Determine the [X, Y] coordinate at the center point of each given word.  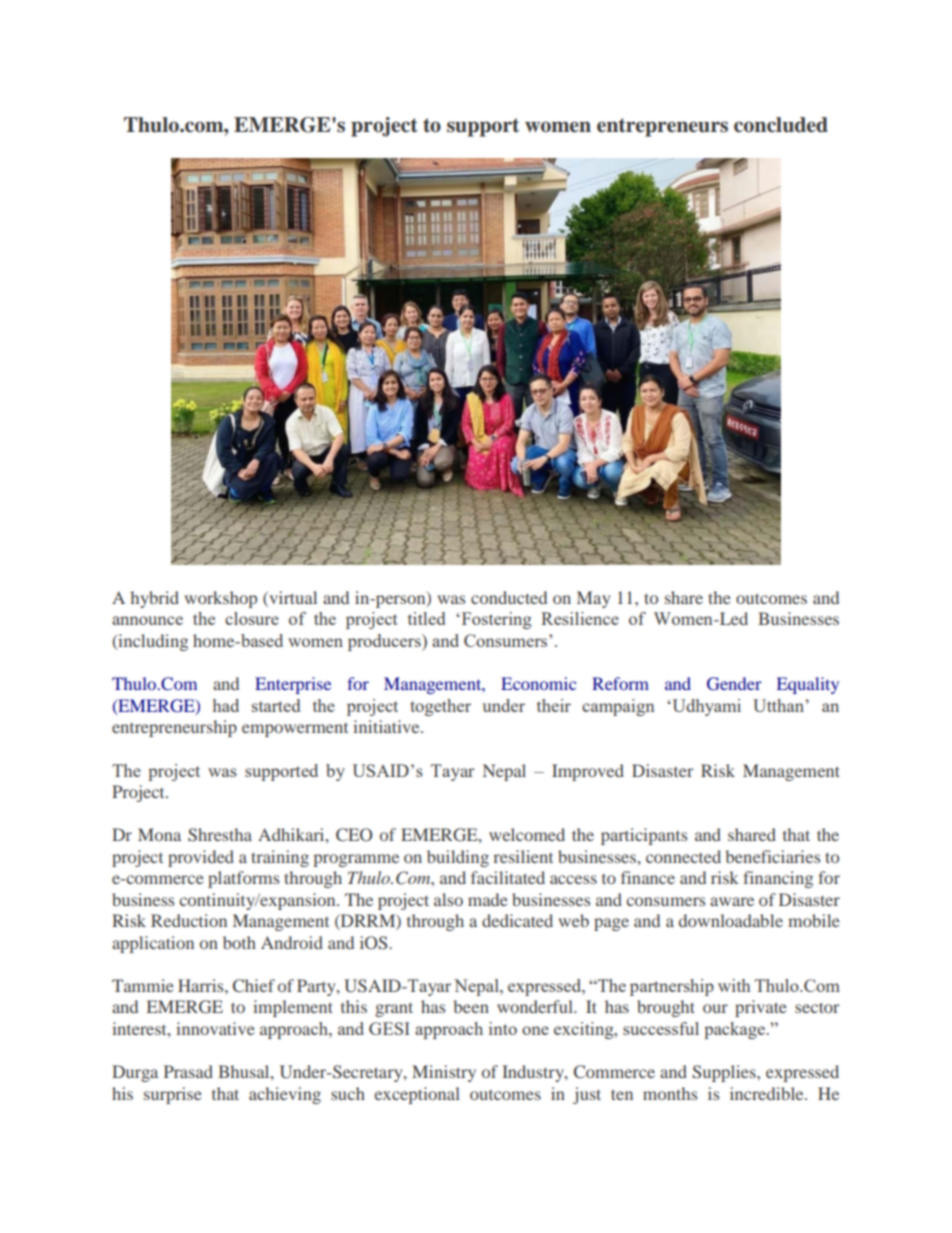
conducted [509, 597]
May [593, 599]
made [488, 899]
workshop [220, 599]
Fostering [495, 620]
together [440, 707]
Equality [808, 685]
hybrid [154, 599]
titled [426, 618]
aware [732, 901]
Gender [734, 684]
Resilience [580, 618]
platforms [243, 879]
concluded [781, 125]
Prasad [188, 1071]
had [226, 705]
